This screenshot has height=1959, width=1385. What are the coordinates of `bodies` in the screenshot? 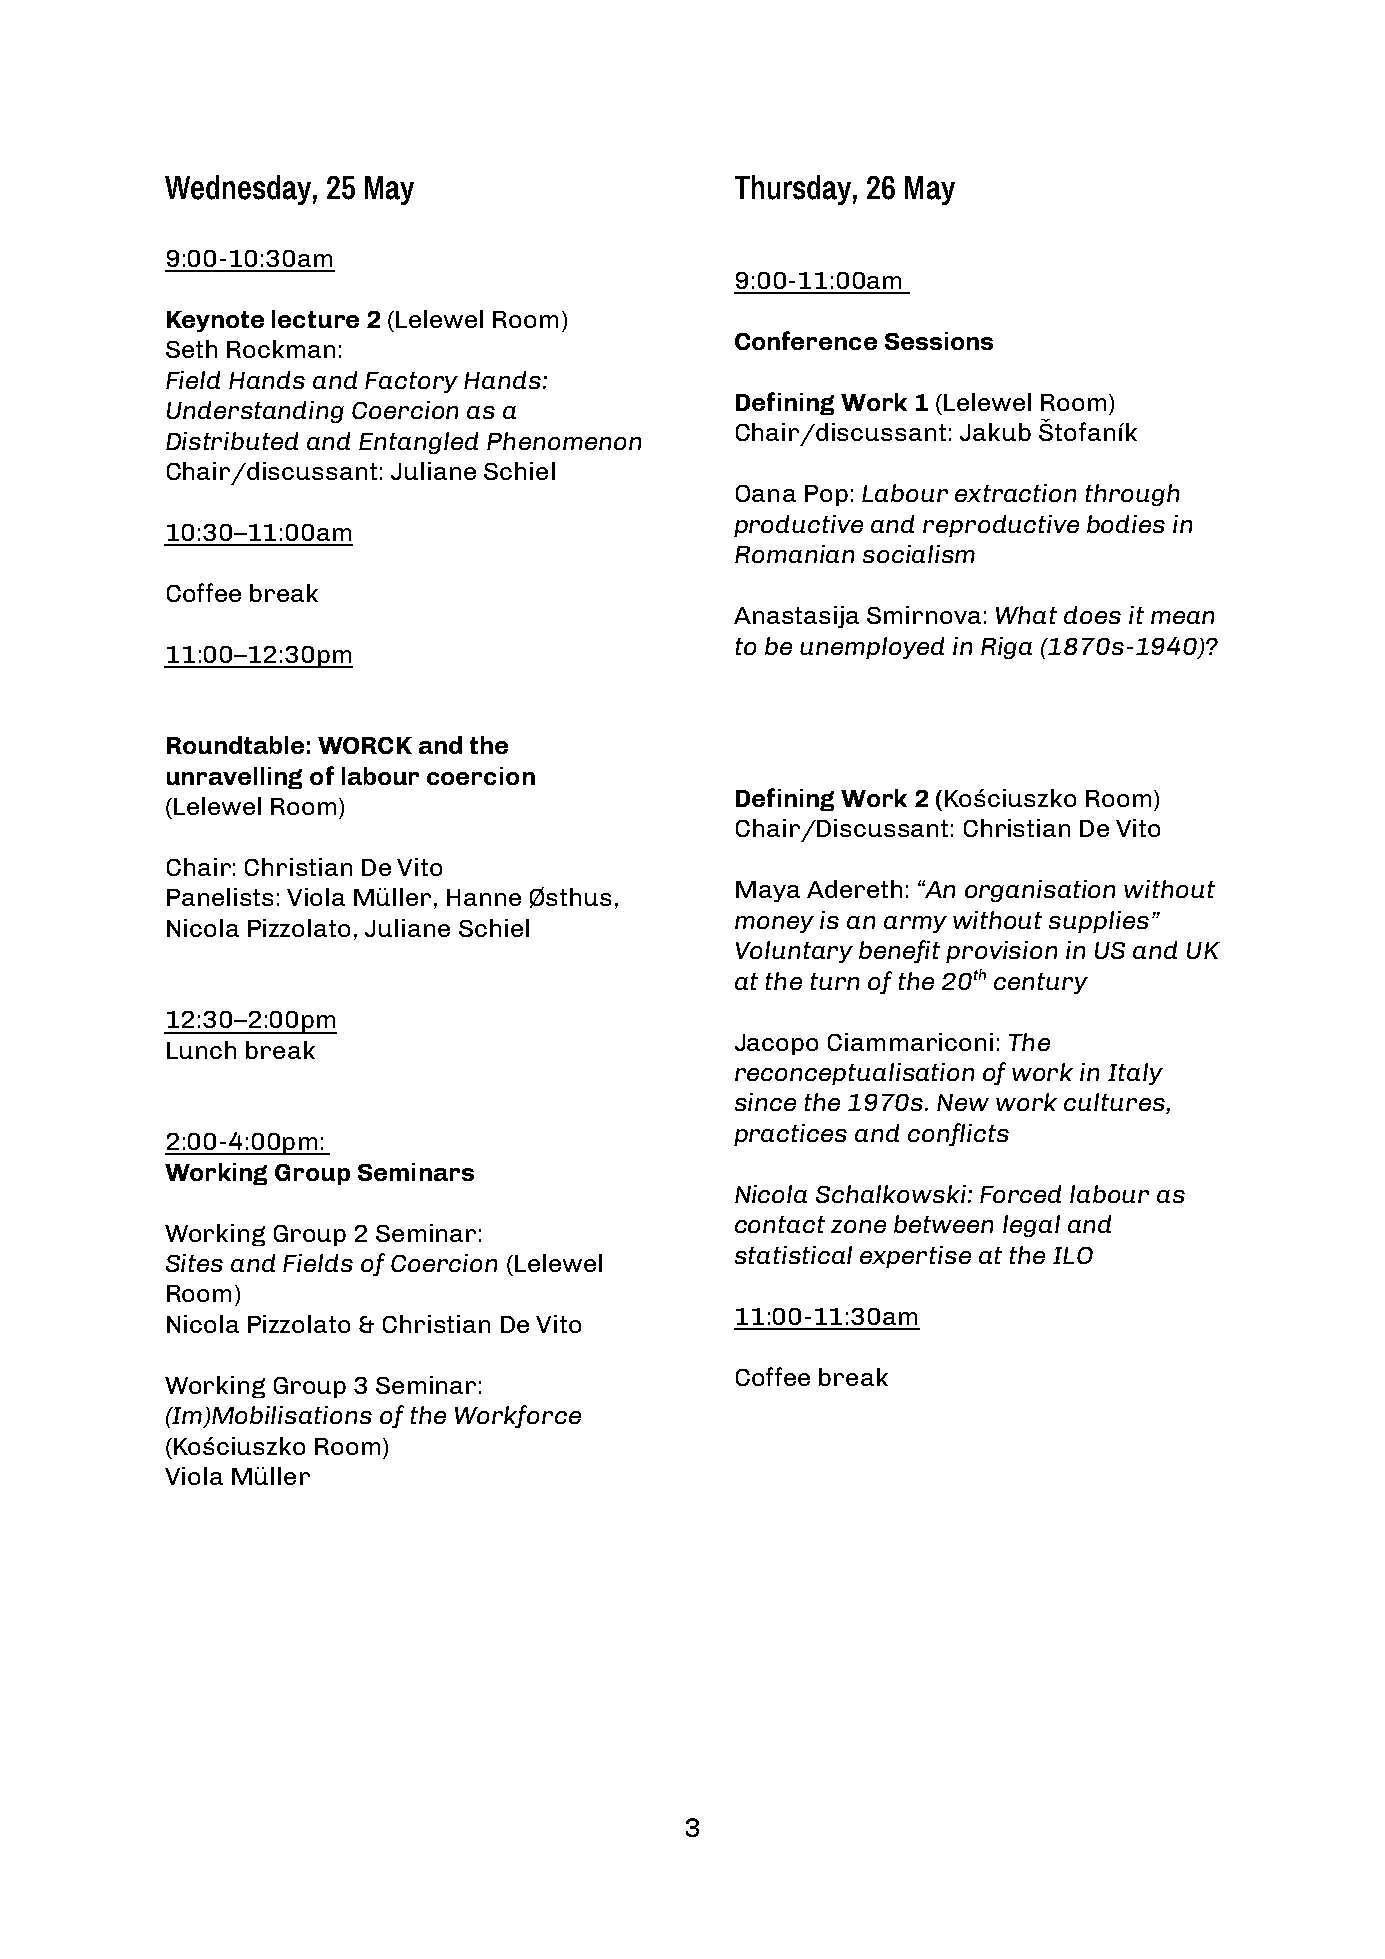 It's located at (1126, 524).
